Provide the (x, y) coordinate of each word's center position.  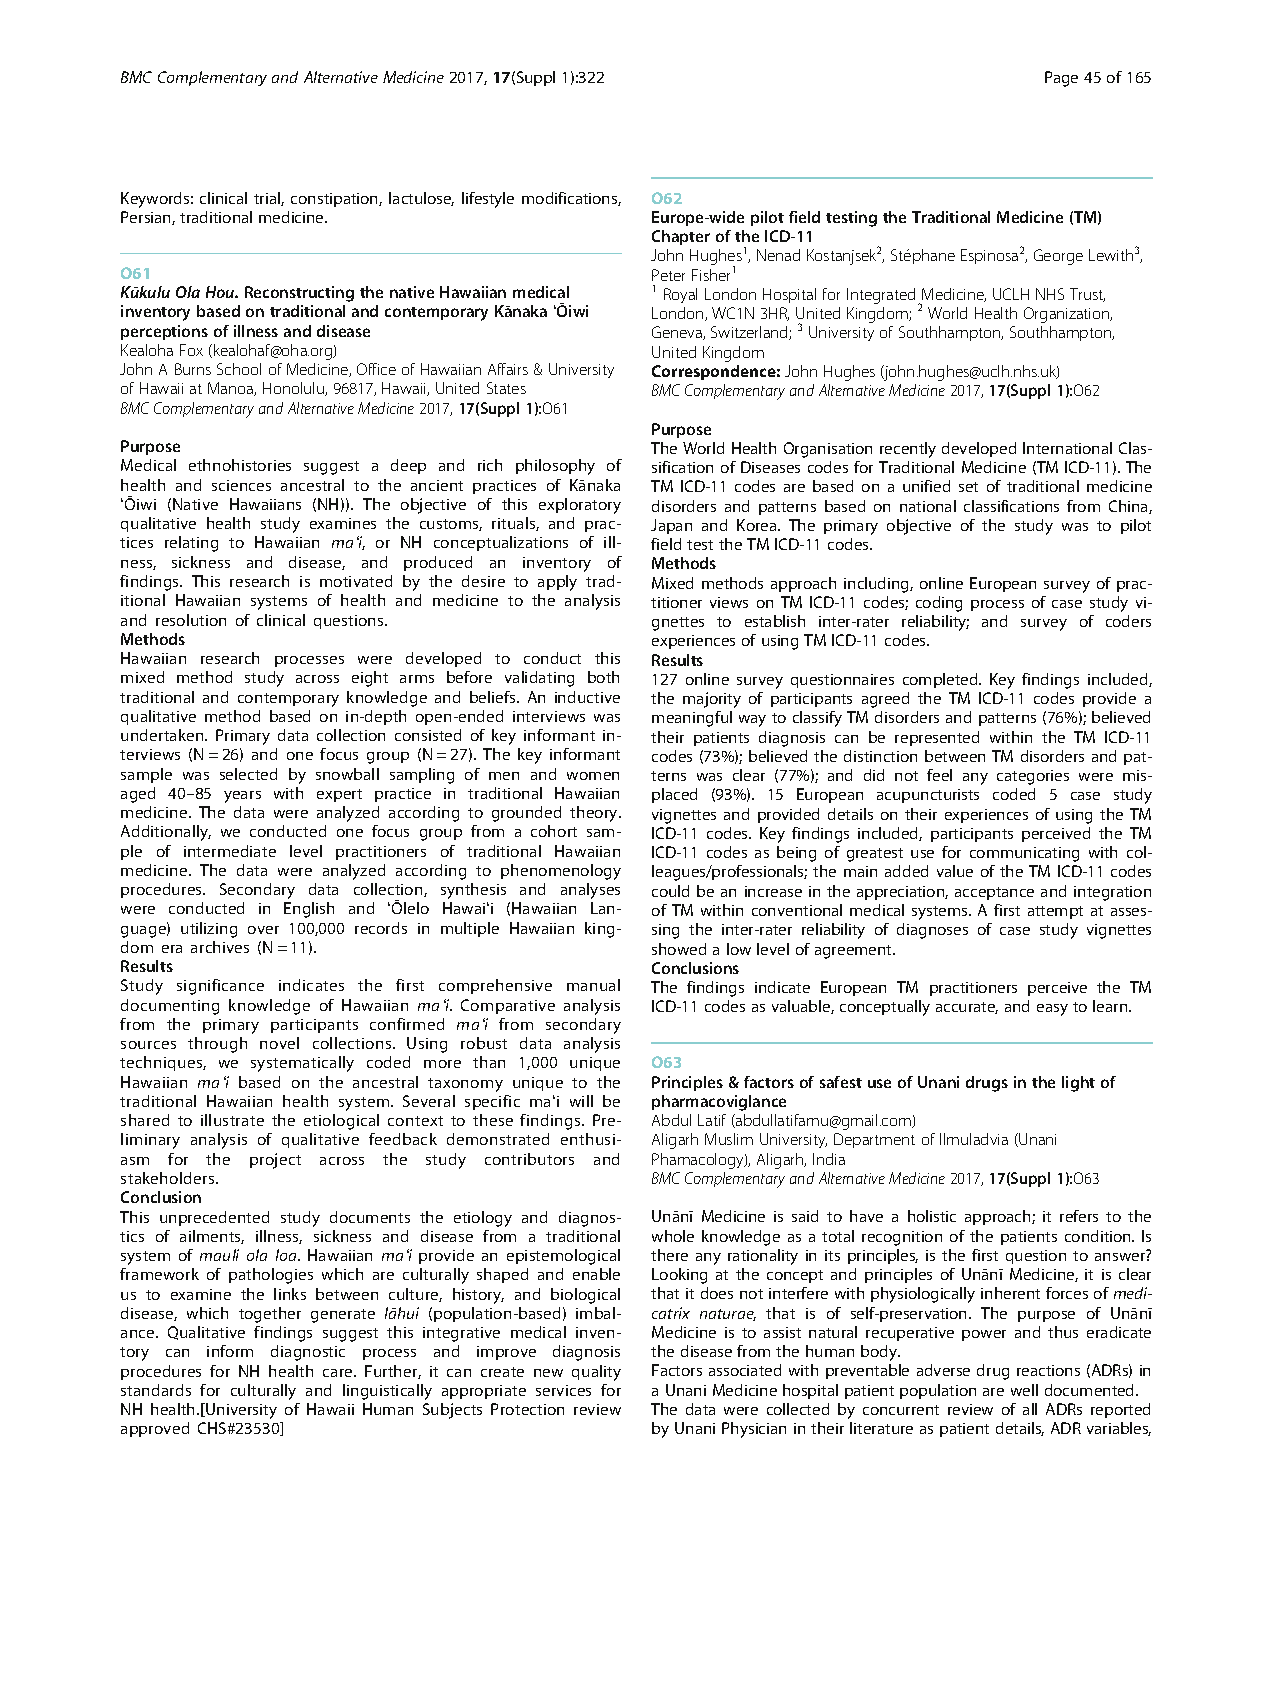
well (1024, 1390)
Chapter (681, 237)
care (339, 1373)
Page (1061, 79)
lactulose (421, 199)
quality (596, 1373)
